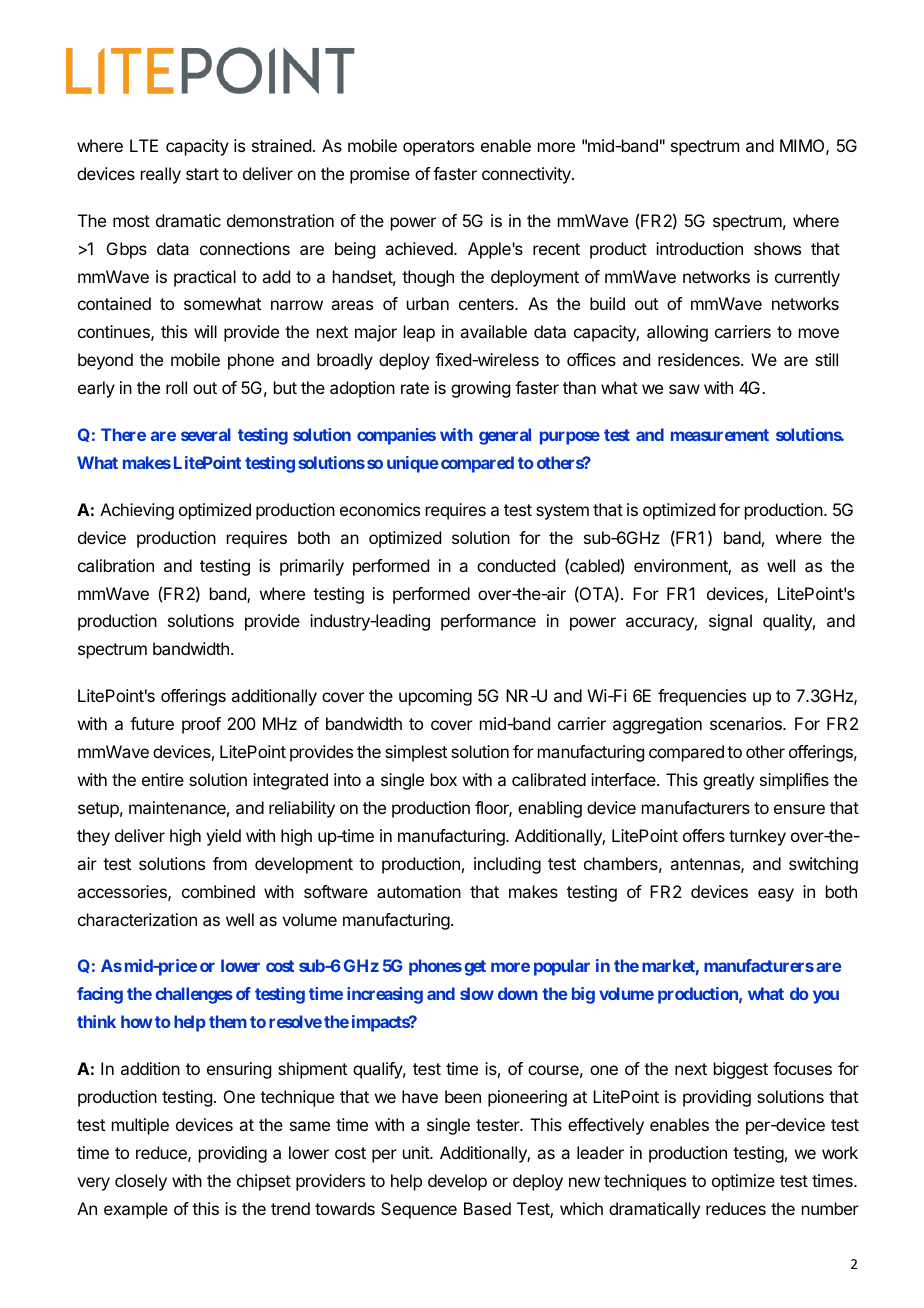 The image size is (924, 1308). I want to click on operators, so click(438, 148).
